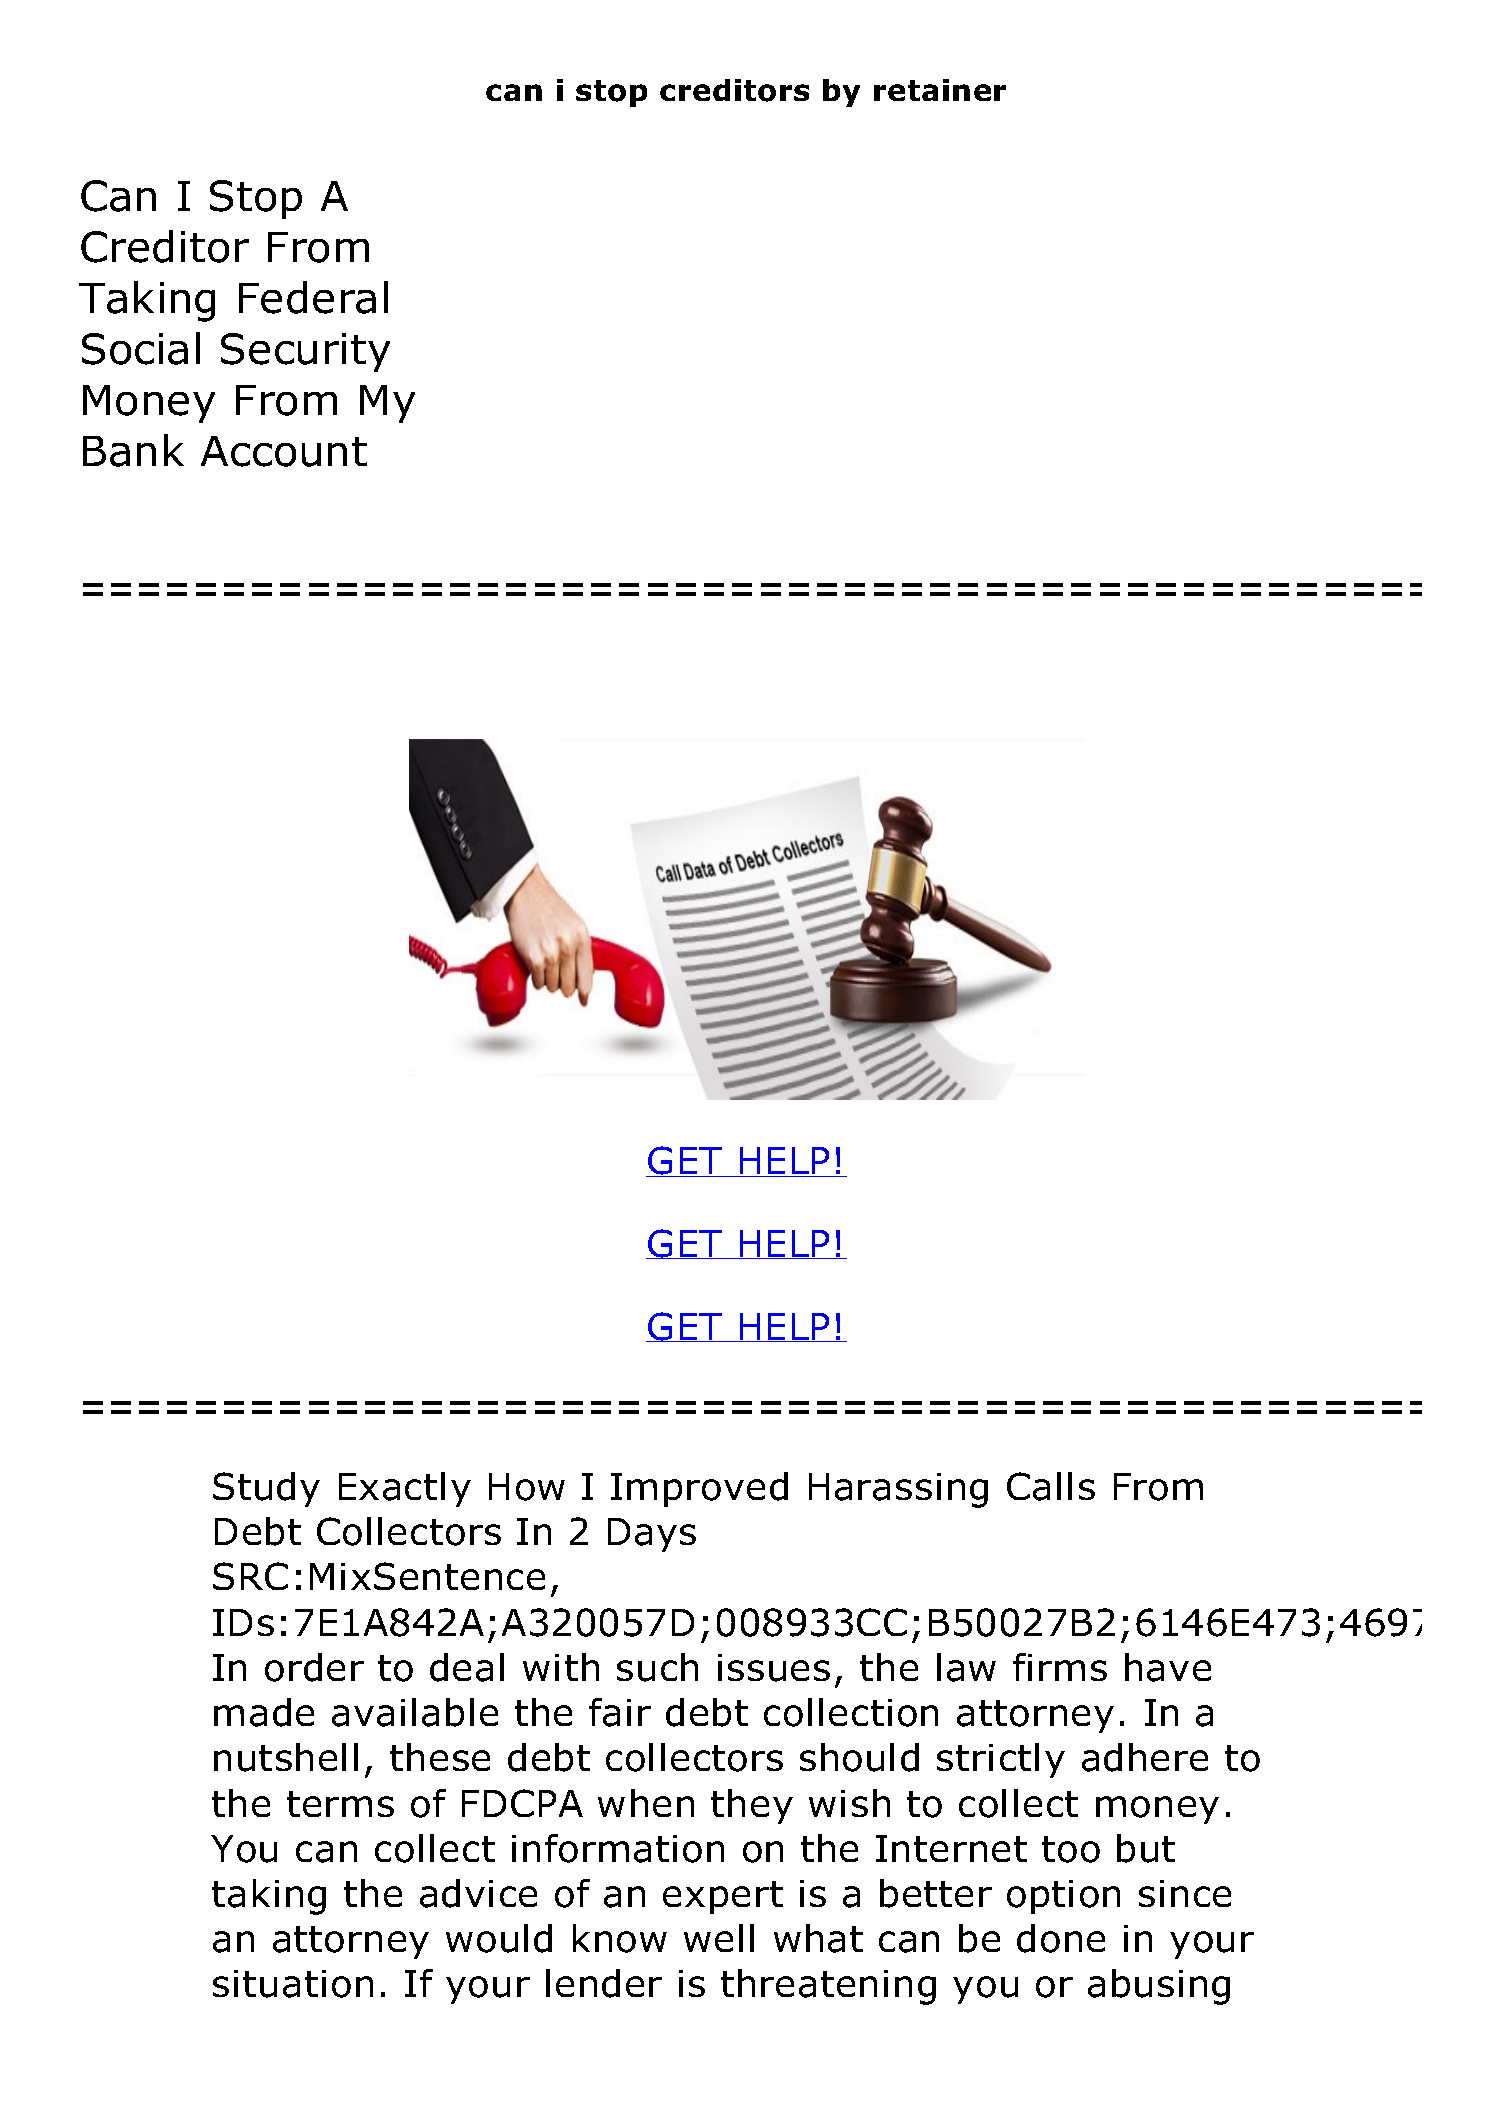 Image resolution: width=1494 pixels, height=2115 pixels. What do you see at coordinates (293, 1984) in the screenshot?
I see `situation` at bounding box center [293, 1984].
